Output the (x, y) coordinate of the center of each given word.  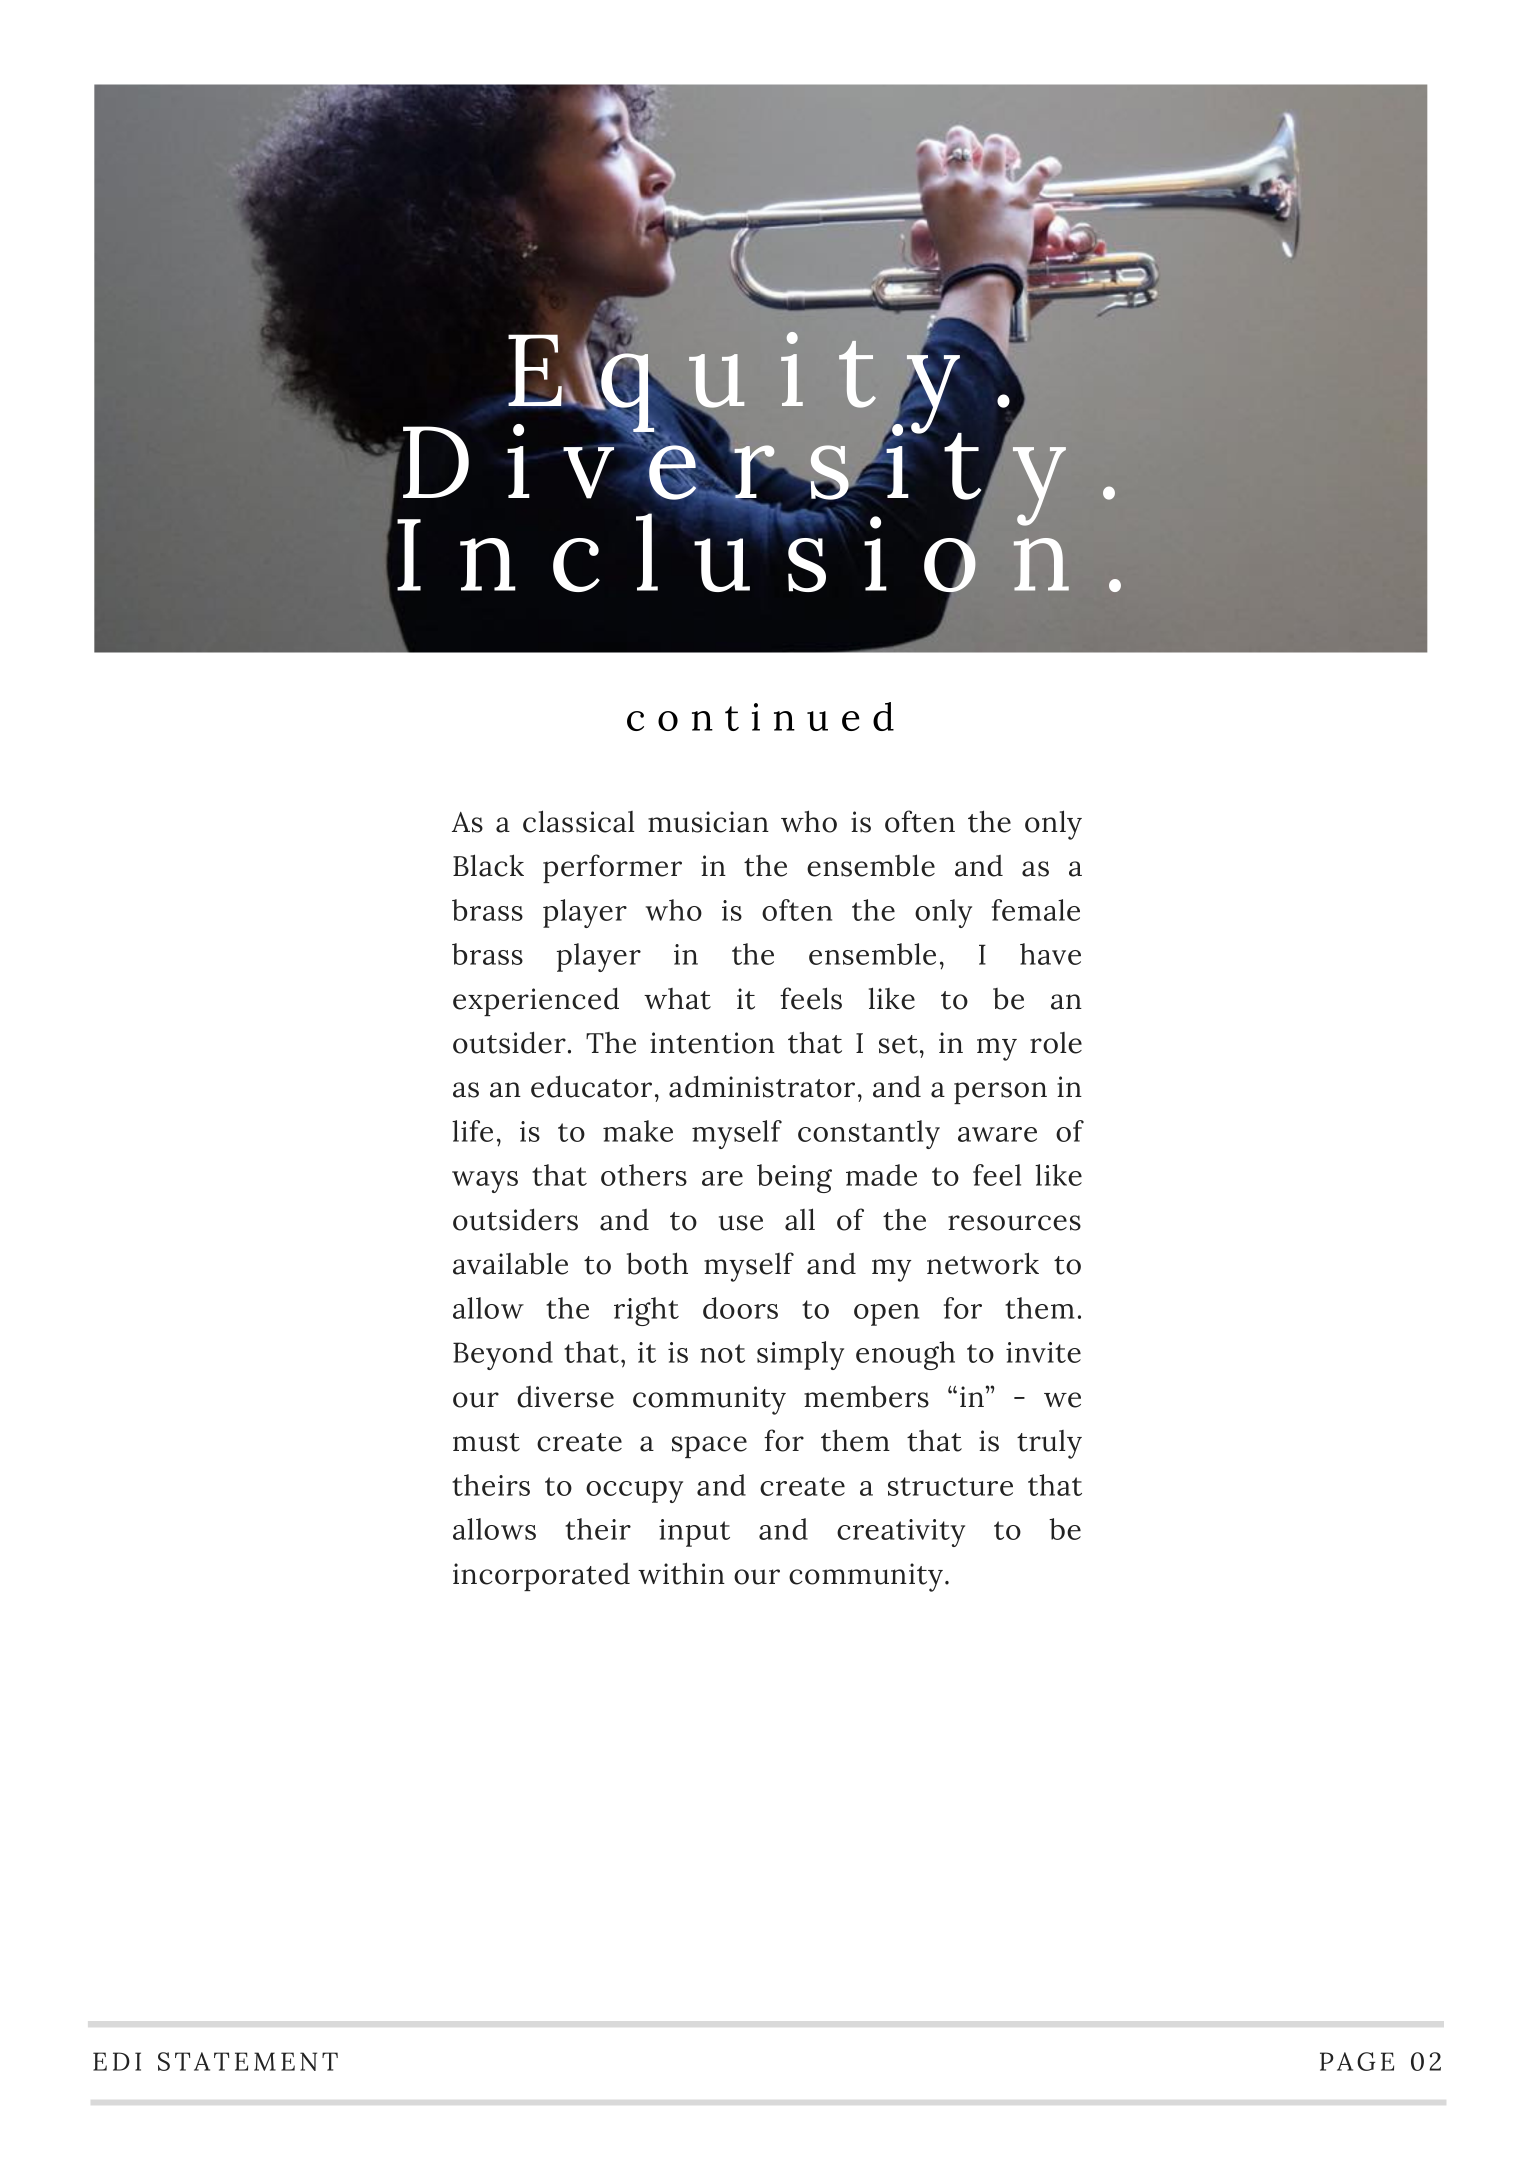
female (1036, 910)
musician (708, 822)
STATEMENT (248, 2061)
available (510, 1263)
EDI (117, 2061)
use (741, 1223)
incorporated (541, 1577)
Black (488, 865)
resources (1014, 1223)
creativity (901, 1533)
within (681, 1573)
